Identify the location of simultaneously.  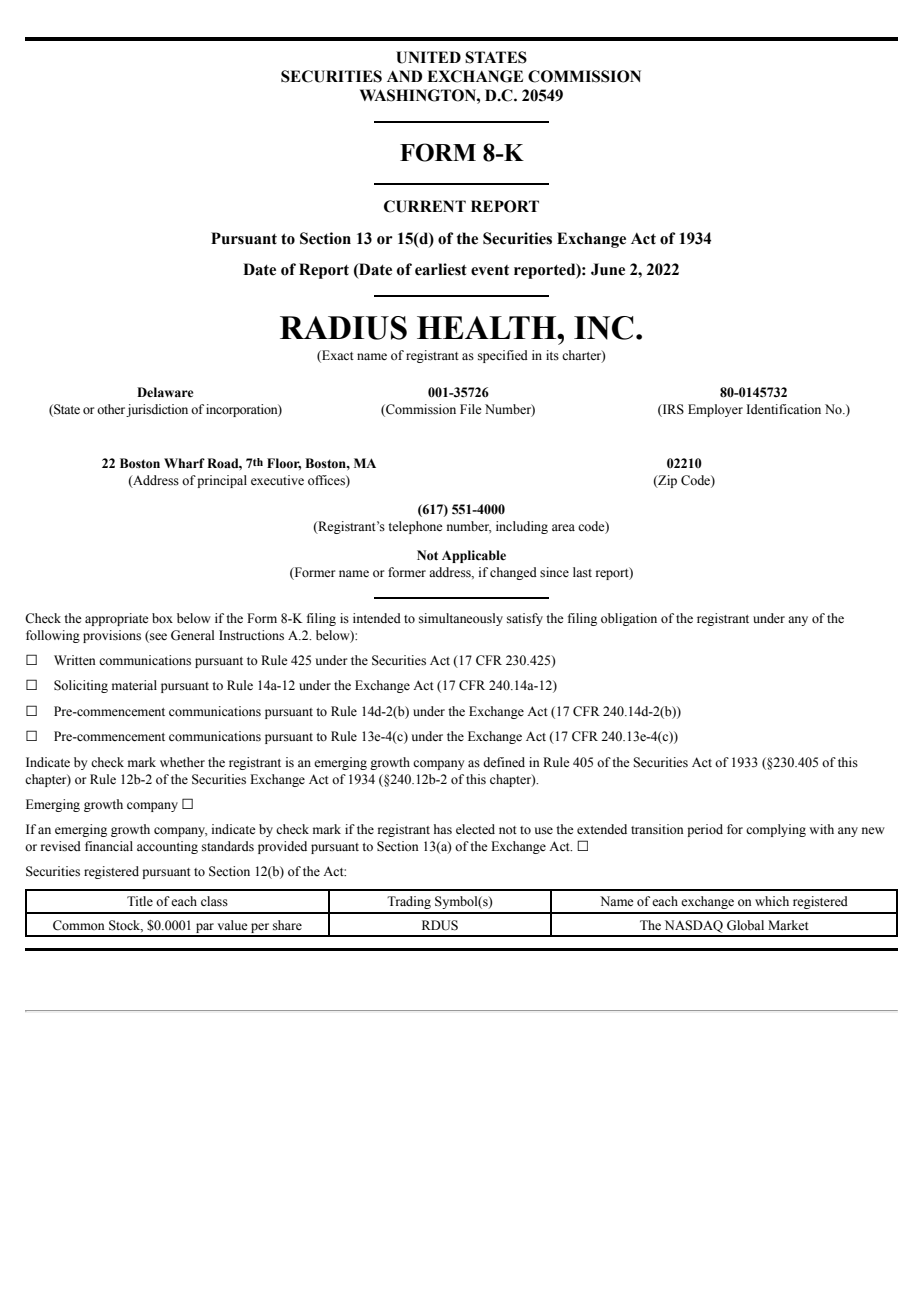
(461, 619).
